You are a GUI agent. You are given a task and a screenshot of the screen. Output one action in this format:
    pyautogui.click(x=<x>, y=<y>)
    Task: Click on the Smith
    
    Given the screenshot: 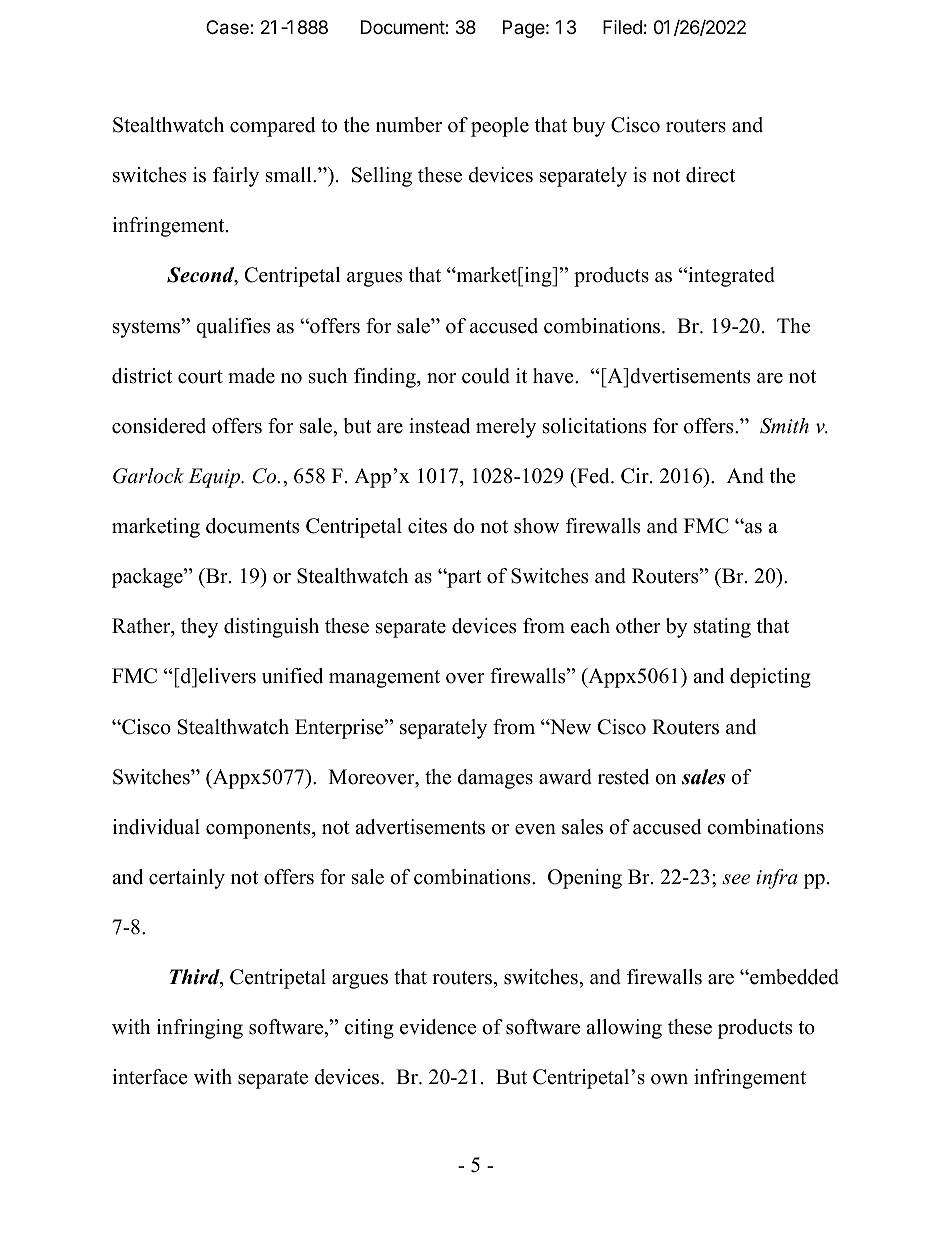 What is the action you would take?
    pyautogui.click(x=784, y=426)
